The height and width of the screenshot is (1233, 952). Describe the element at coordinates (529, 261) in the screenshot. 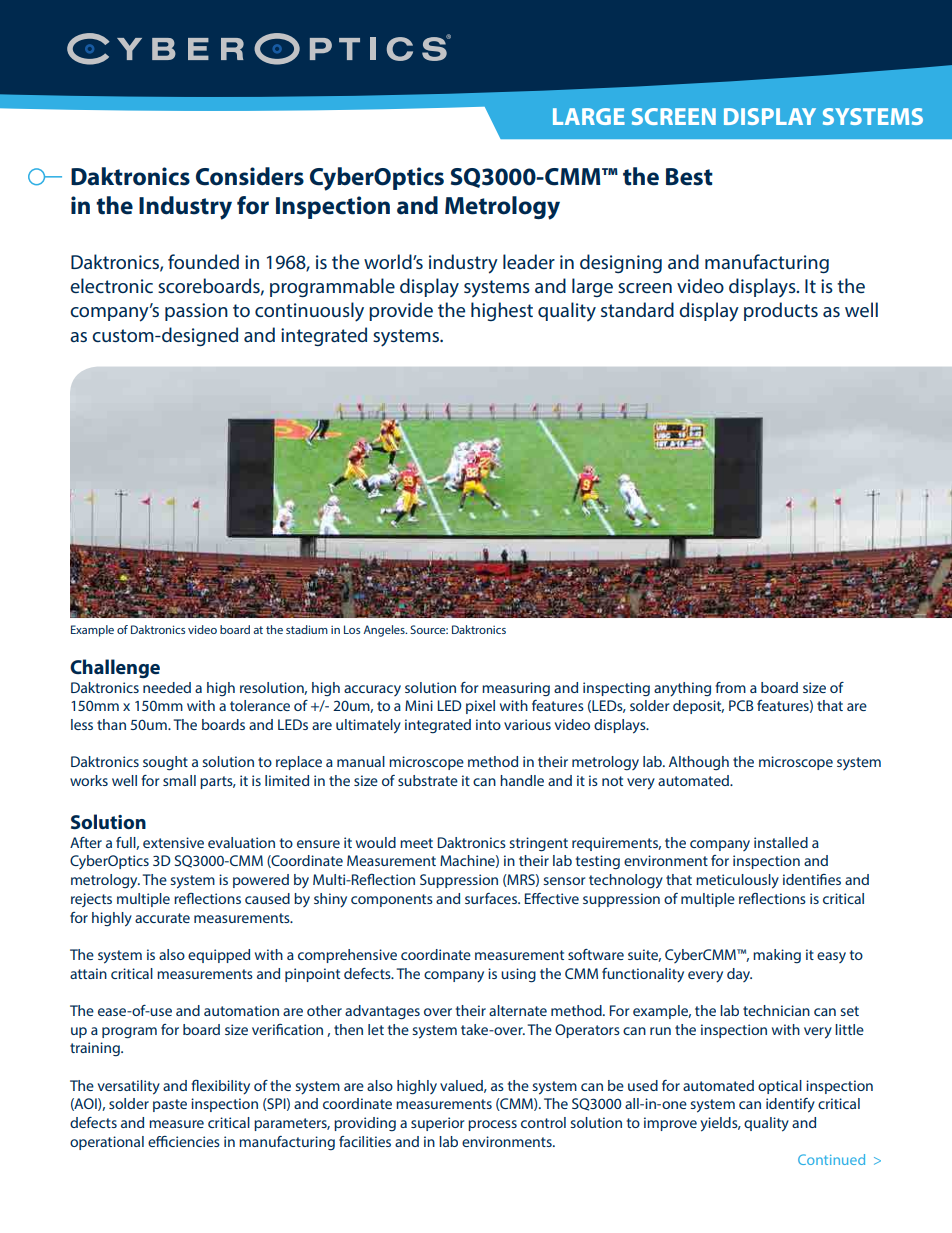

I see `leader` at that location.
